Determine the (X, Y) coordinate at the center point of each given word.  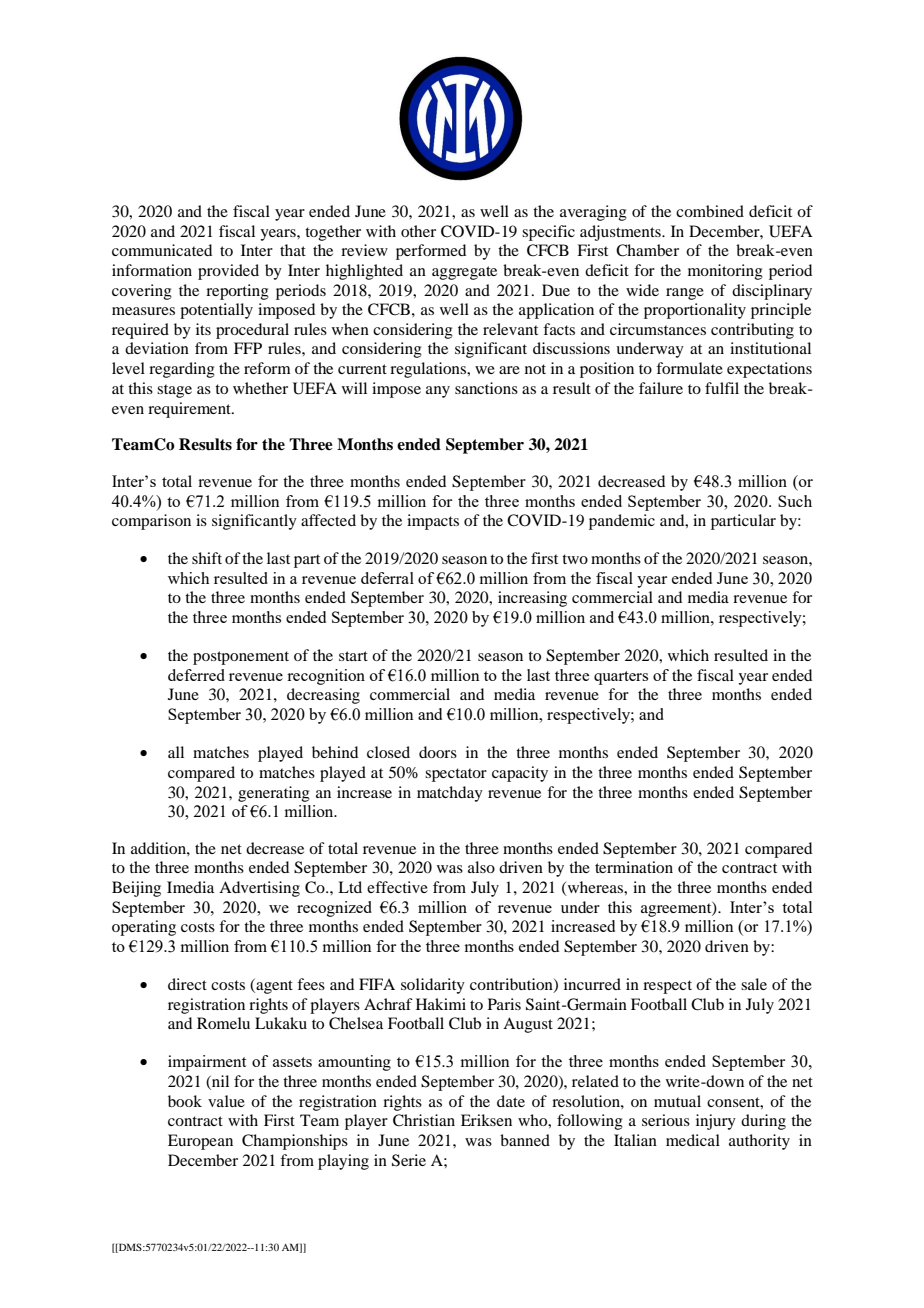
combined (710, 211)
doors (438, 752)
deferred (196, 675)
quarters (621, 678)
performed (431, 252)
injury (716, 1122)
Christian (424, 1120)
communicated (162, 250)
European (200, 1142)
